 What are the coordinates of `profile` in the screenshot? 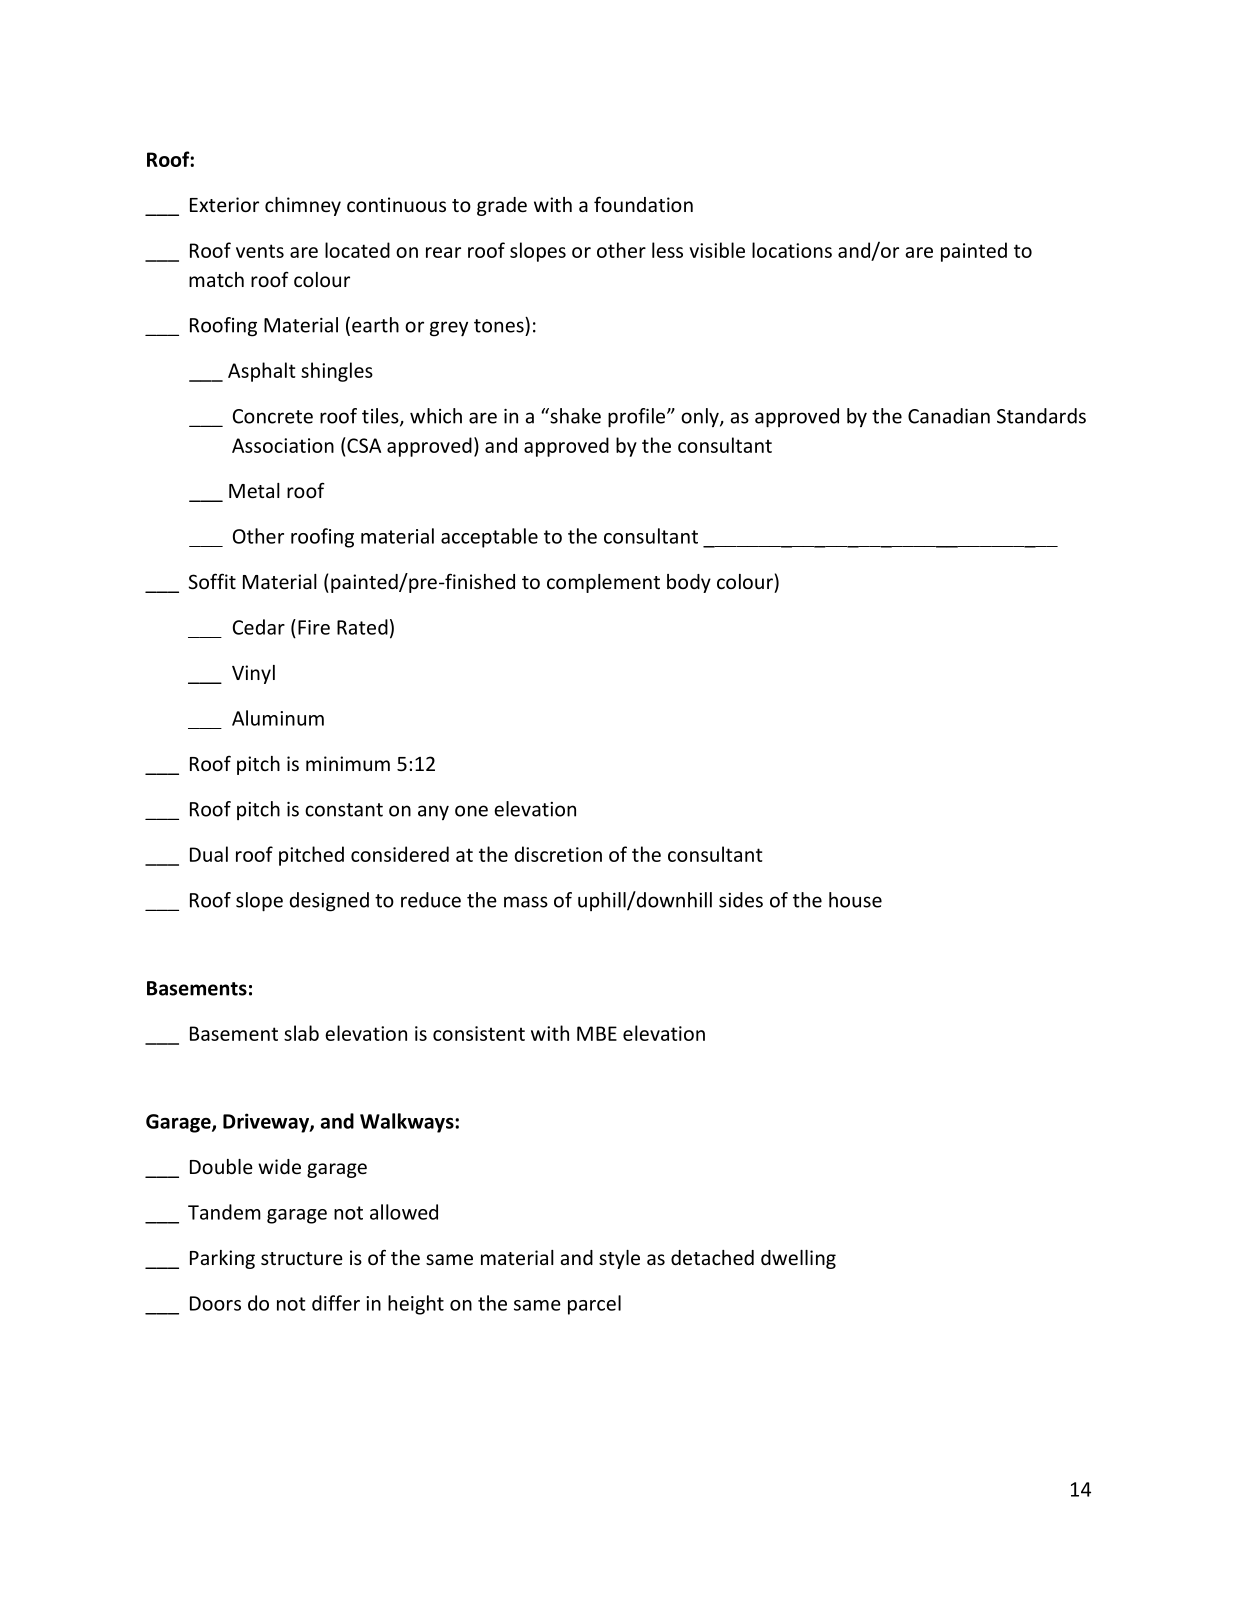 It's located at (636, 418).
